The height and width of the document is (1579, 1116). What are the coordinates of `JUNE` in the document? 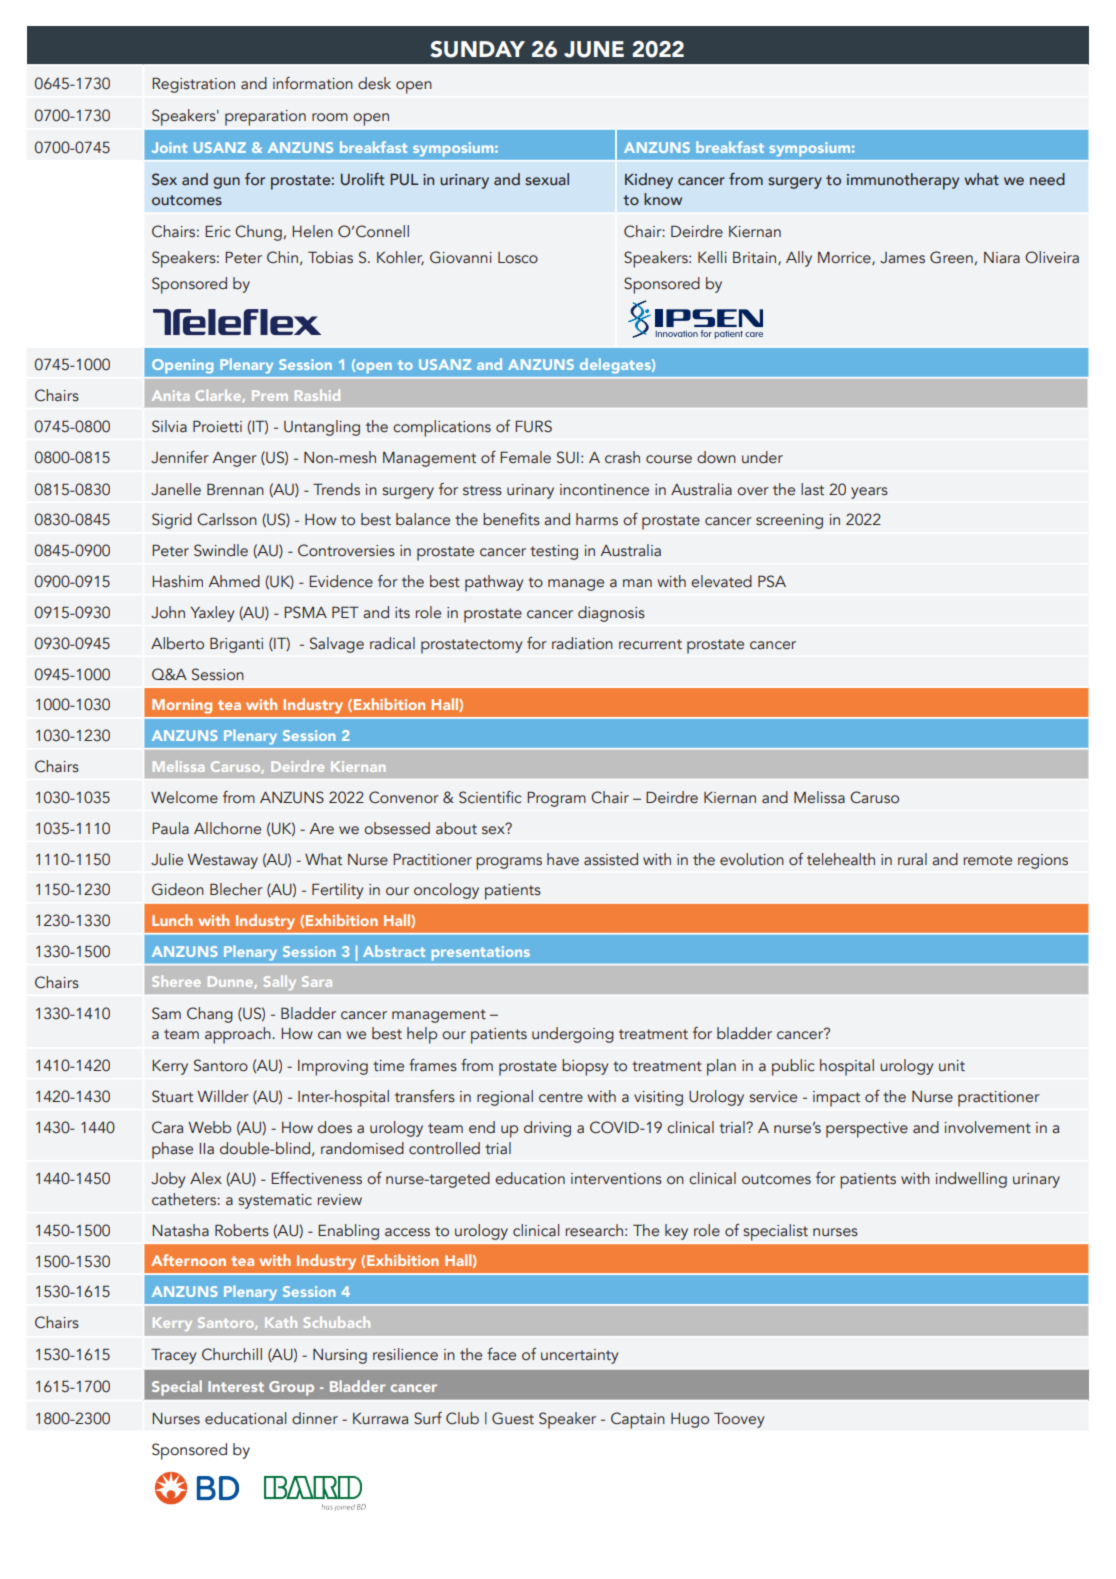 It's located at (594, 49).
